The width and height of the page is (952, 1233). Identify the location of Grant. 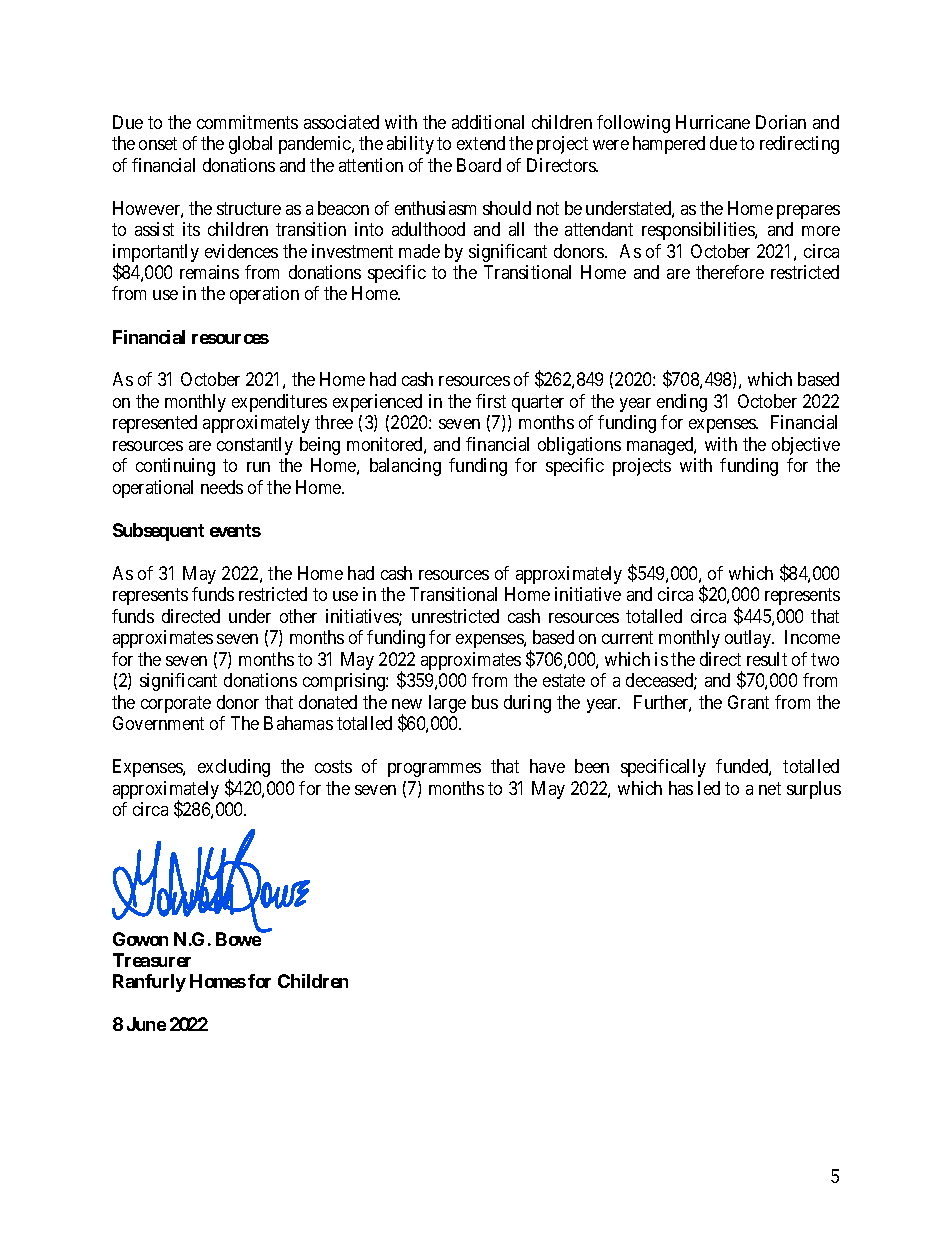
(748, 702).
